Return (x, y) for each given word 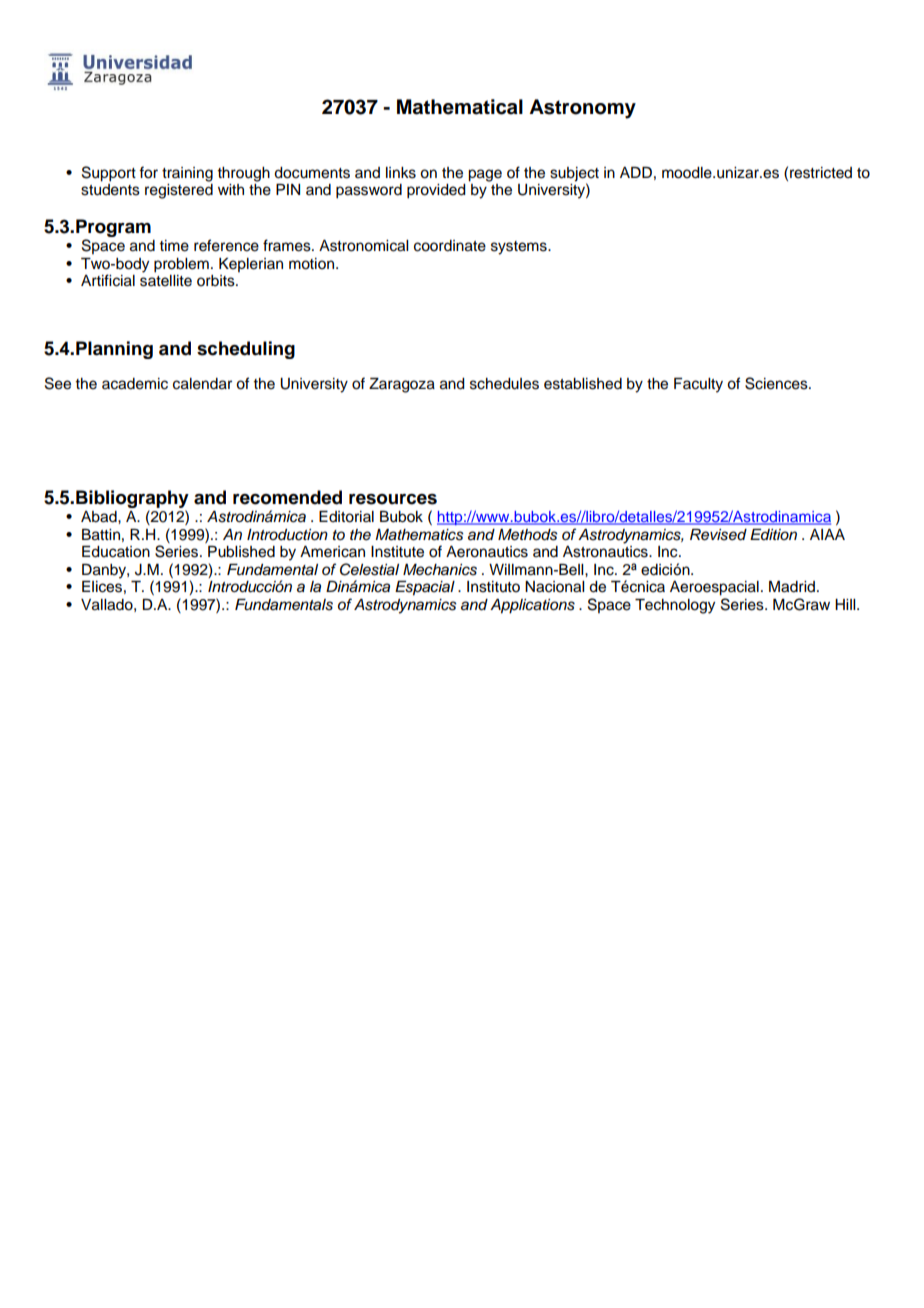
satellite (166, 281)
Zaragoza (402, 385)
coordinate (450, 246)
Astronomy (582, 109)
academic (135, 384)
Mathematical (460, 107)
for (148, 172)
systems (520, 248)
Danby (105, 571)
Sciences (777, 383)
